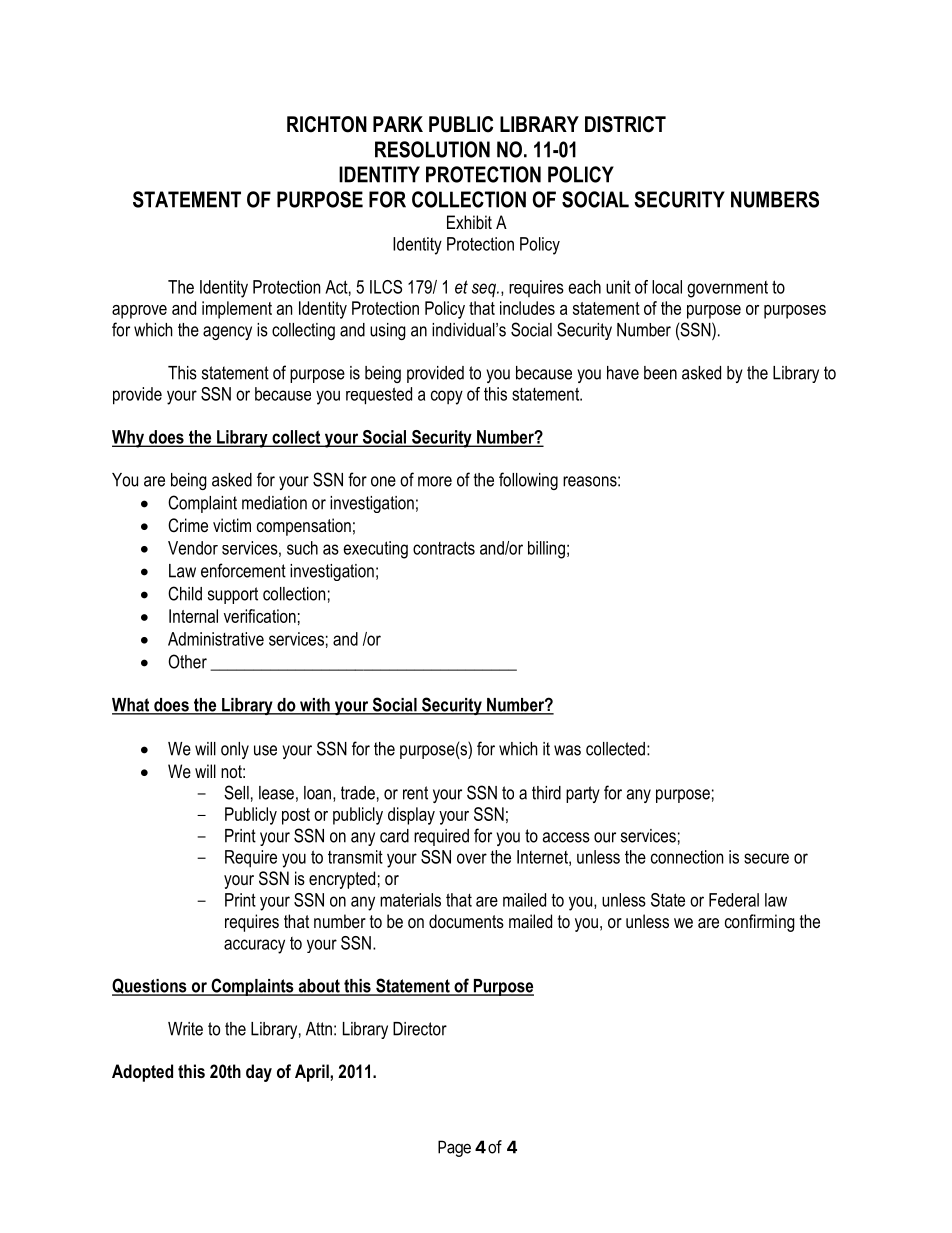 The width and height of the screenshot is (952, 1233). What do you see at coordinates (259, 1073) in the screenshot?
I see `day` at bounding box center [259, 1073].
